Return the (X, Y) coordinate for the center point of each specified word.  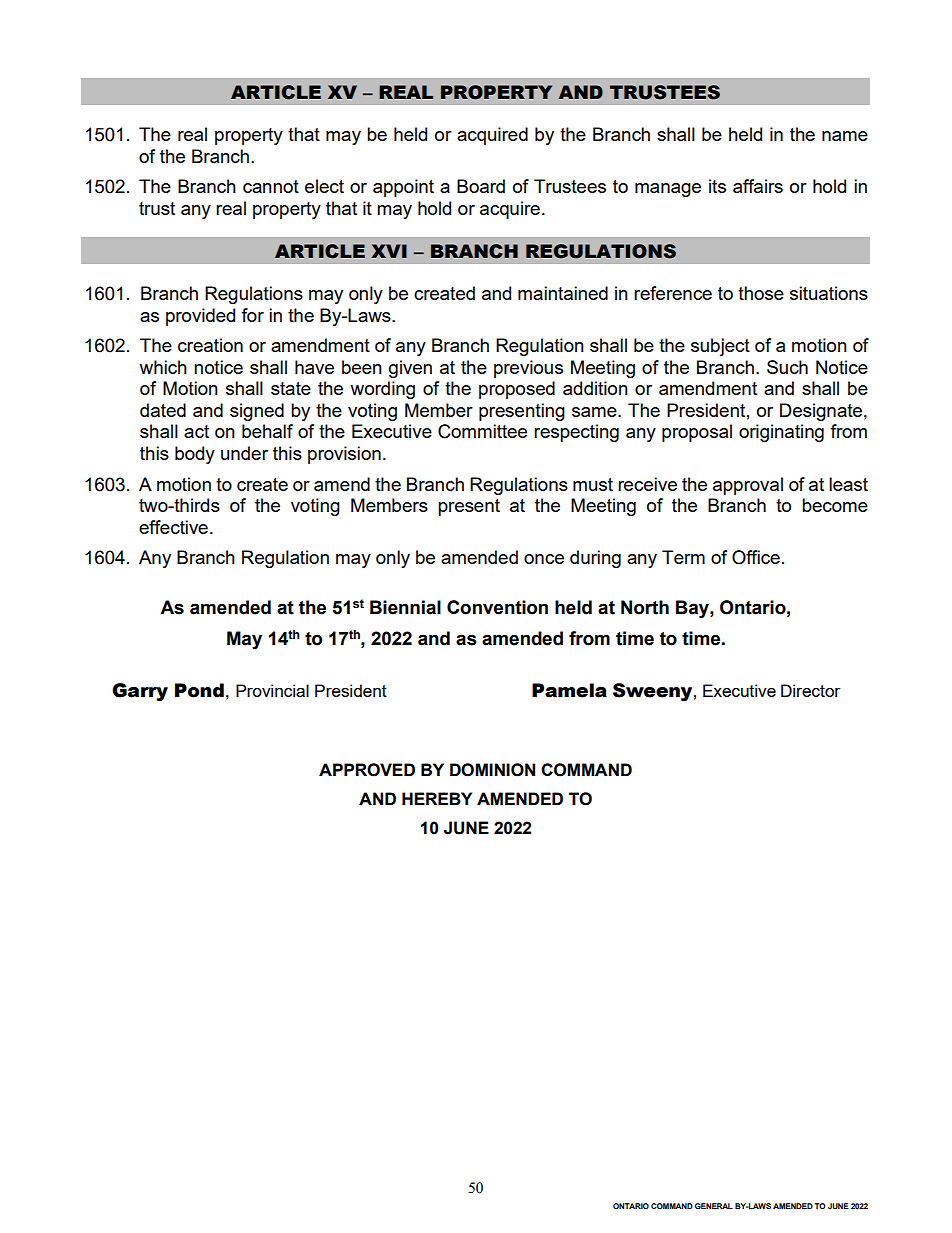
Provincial (272, 690)
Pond (199, 690)
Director (811, 690)
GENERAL (714, 1206)
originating (781, 433)
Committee (482, 431)
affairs (758, 186)
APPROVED (367, 770)
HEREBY (437, 798)
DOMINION (492, 770)
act (196, 431)
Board (481, 186)
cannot (271, 186)
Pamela (569, 690)
